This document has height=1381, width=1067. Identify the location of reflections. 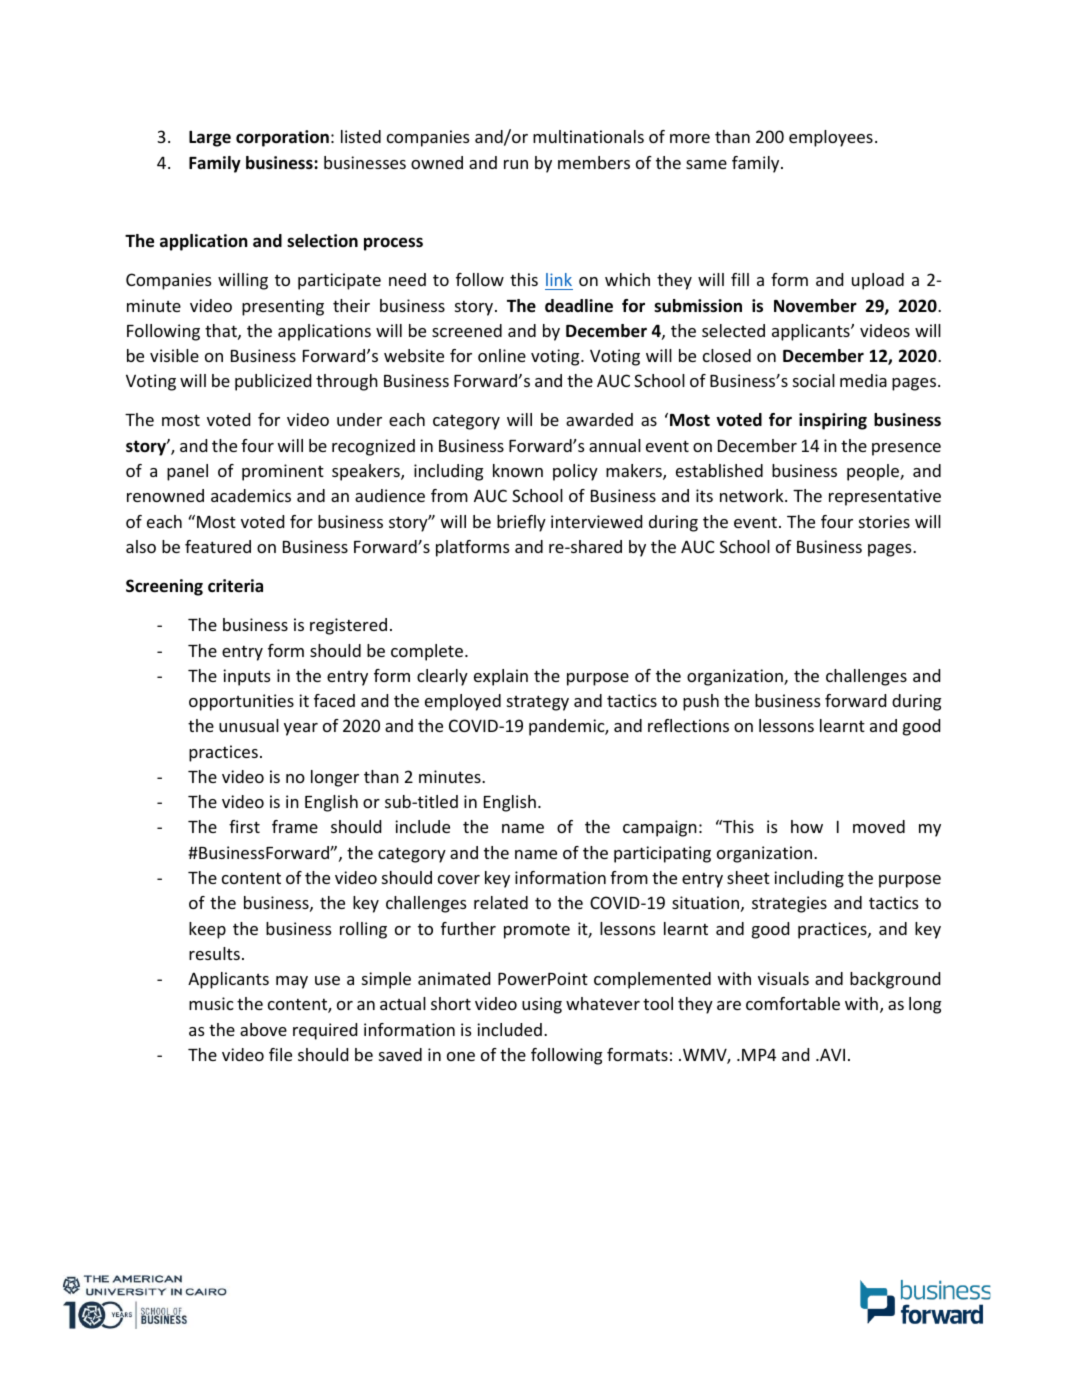
(688, 725).
